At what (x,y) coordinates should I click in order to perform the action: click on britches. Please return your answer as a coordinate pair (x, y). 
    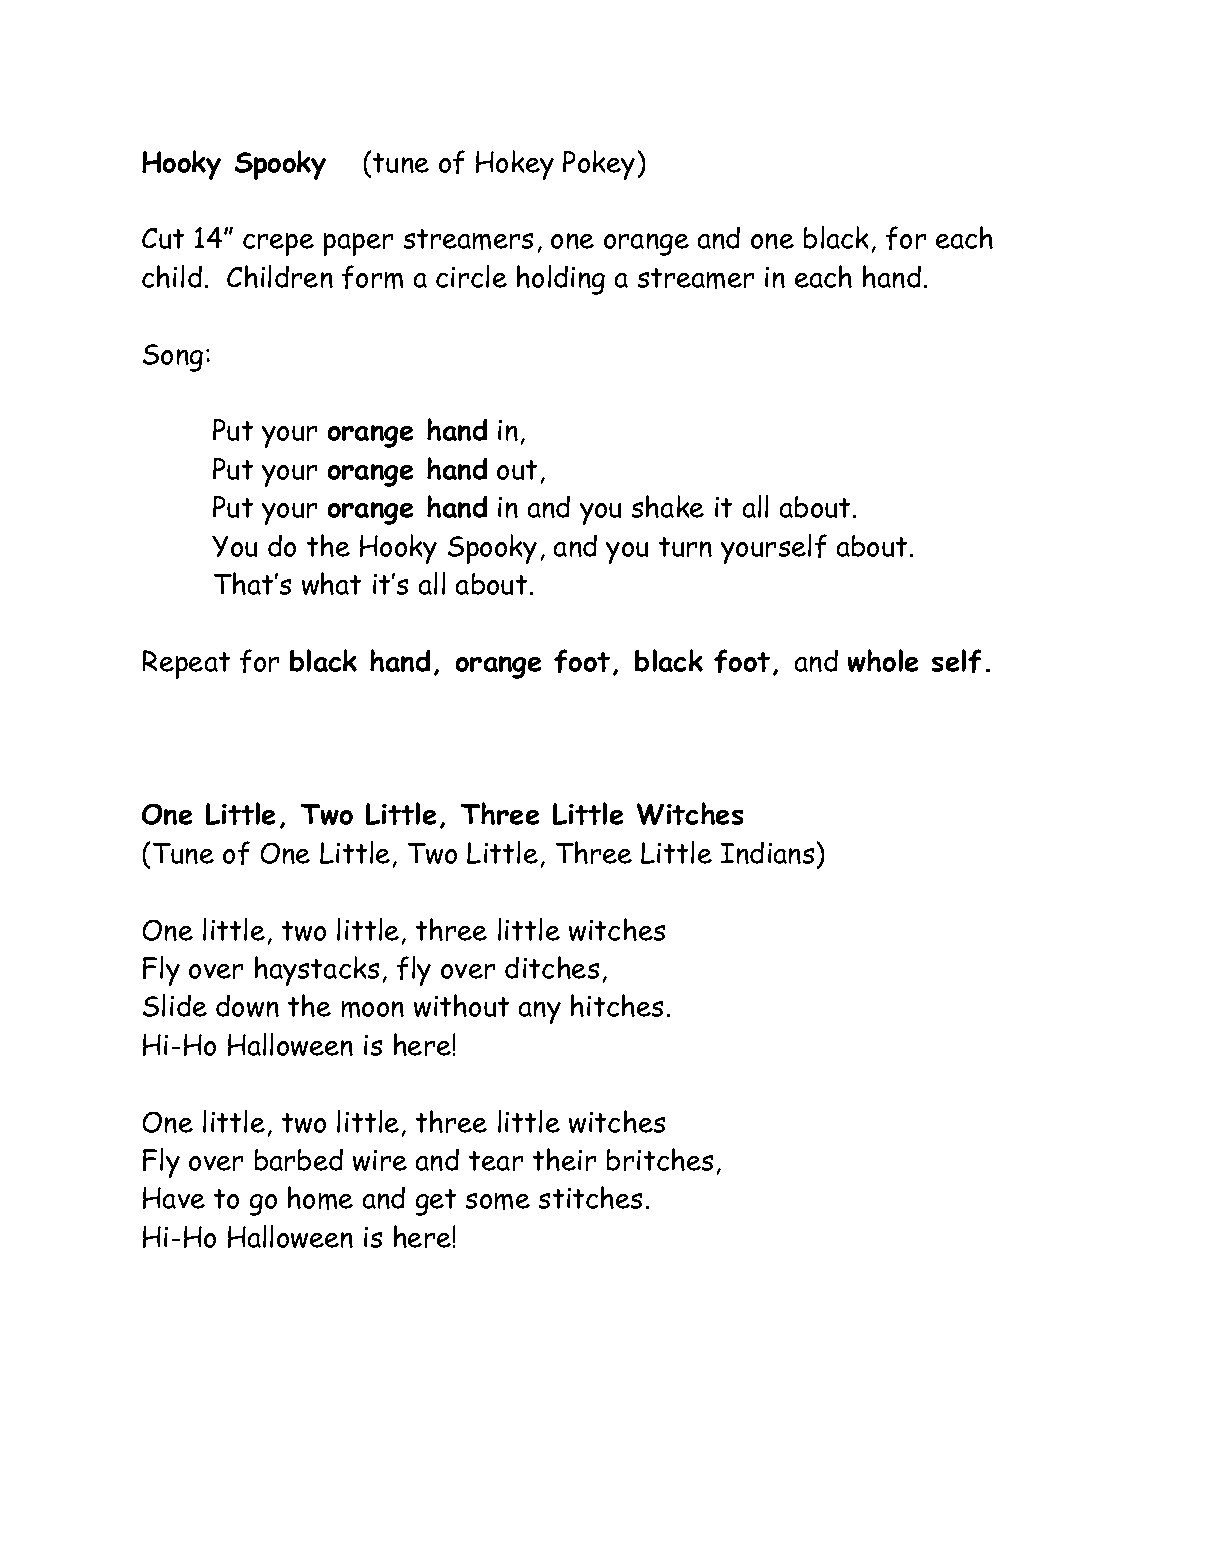
    Looking at the image, I should click on (660, 1159).
